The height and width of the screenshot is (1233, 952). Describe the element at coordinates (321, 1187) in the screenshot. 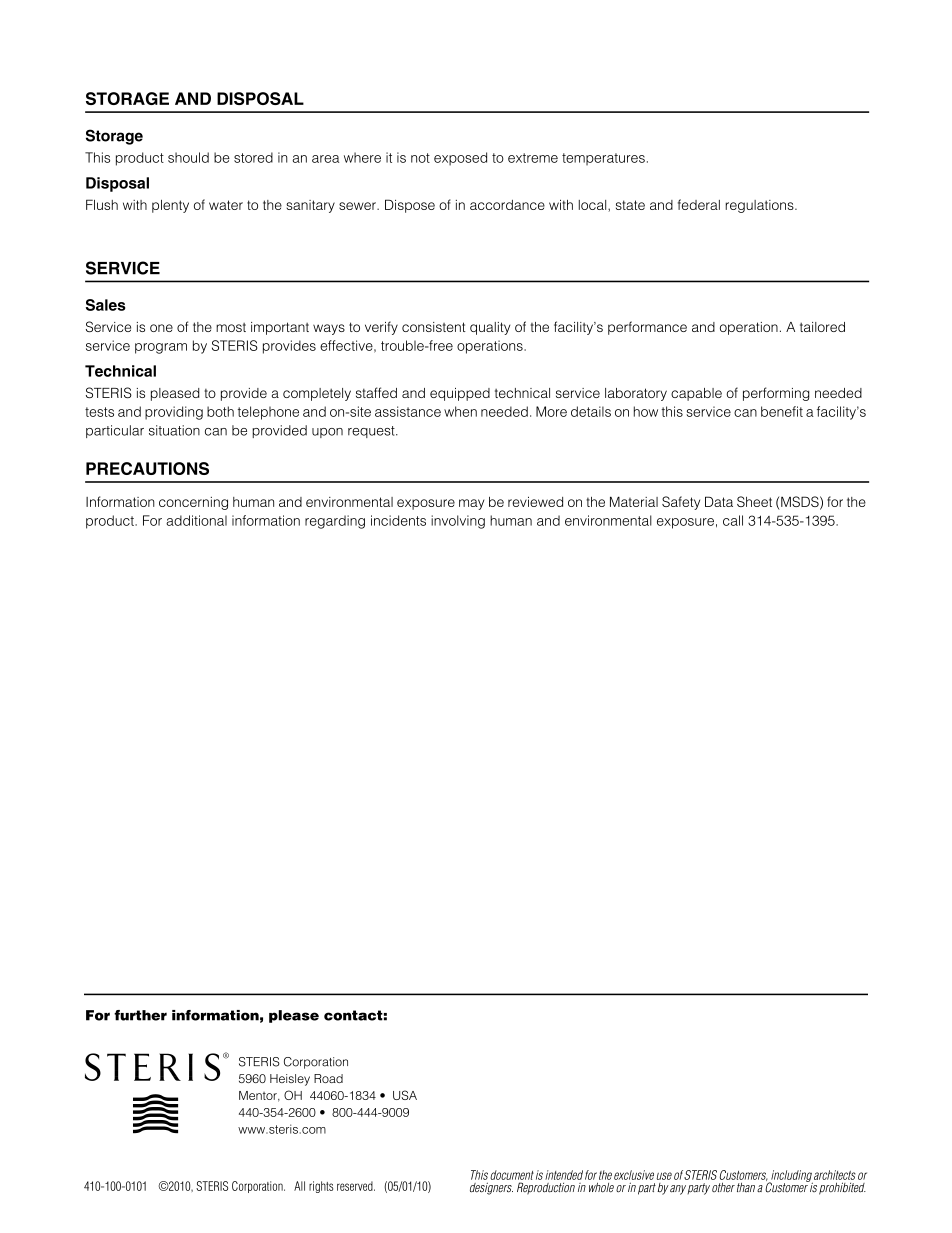

I see `rights` at that location.
